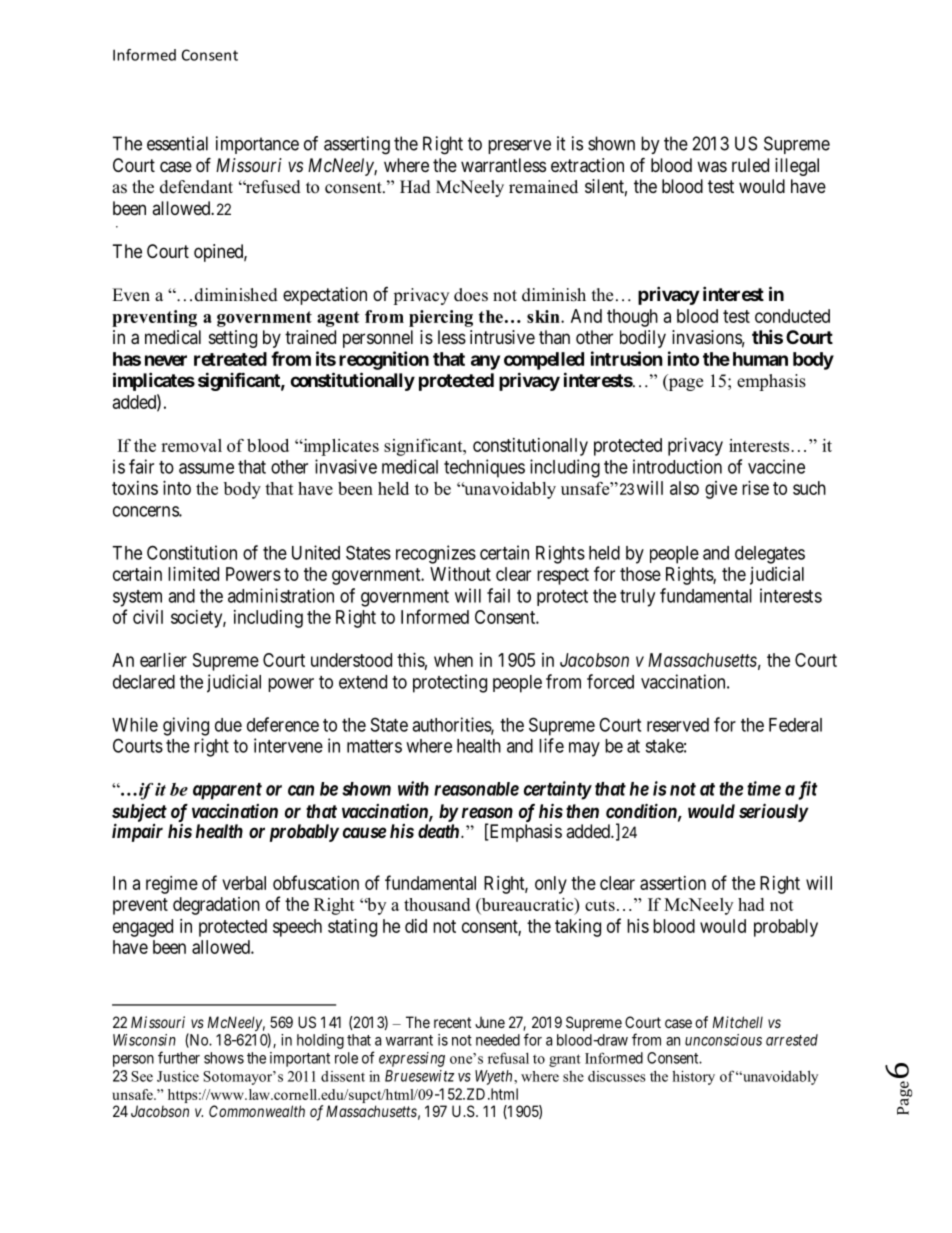 Image resolution: width=952 pixels, height=1233 pixels. Describe the element at coordinates (227, 791) in the document. I see `apparent` at that location.
